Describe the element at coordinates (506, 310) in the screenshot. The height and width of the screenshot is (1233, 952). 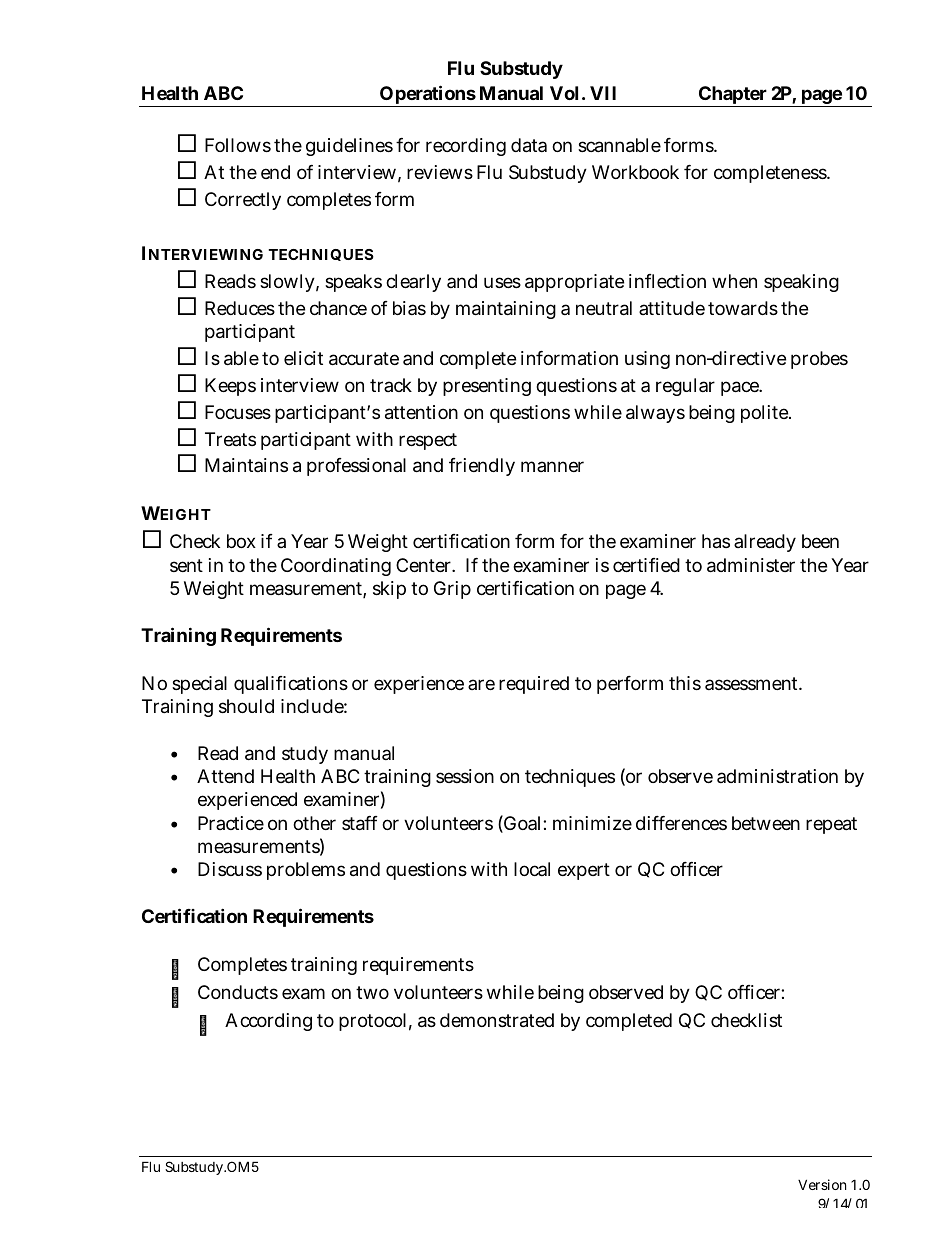
I see `maintaining` at that location.
